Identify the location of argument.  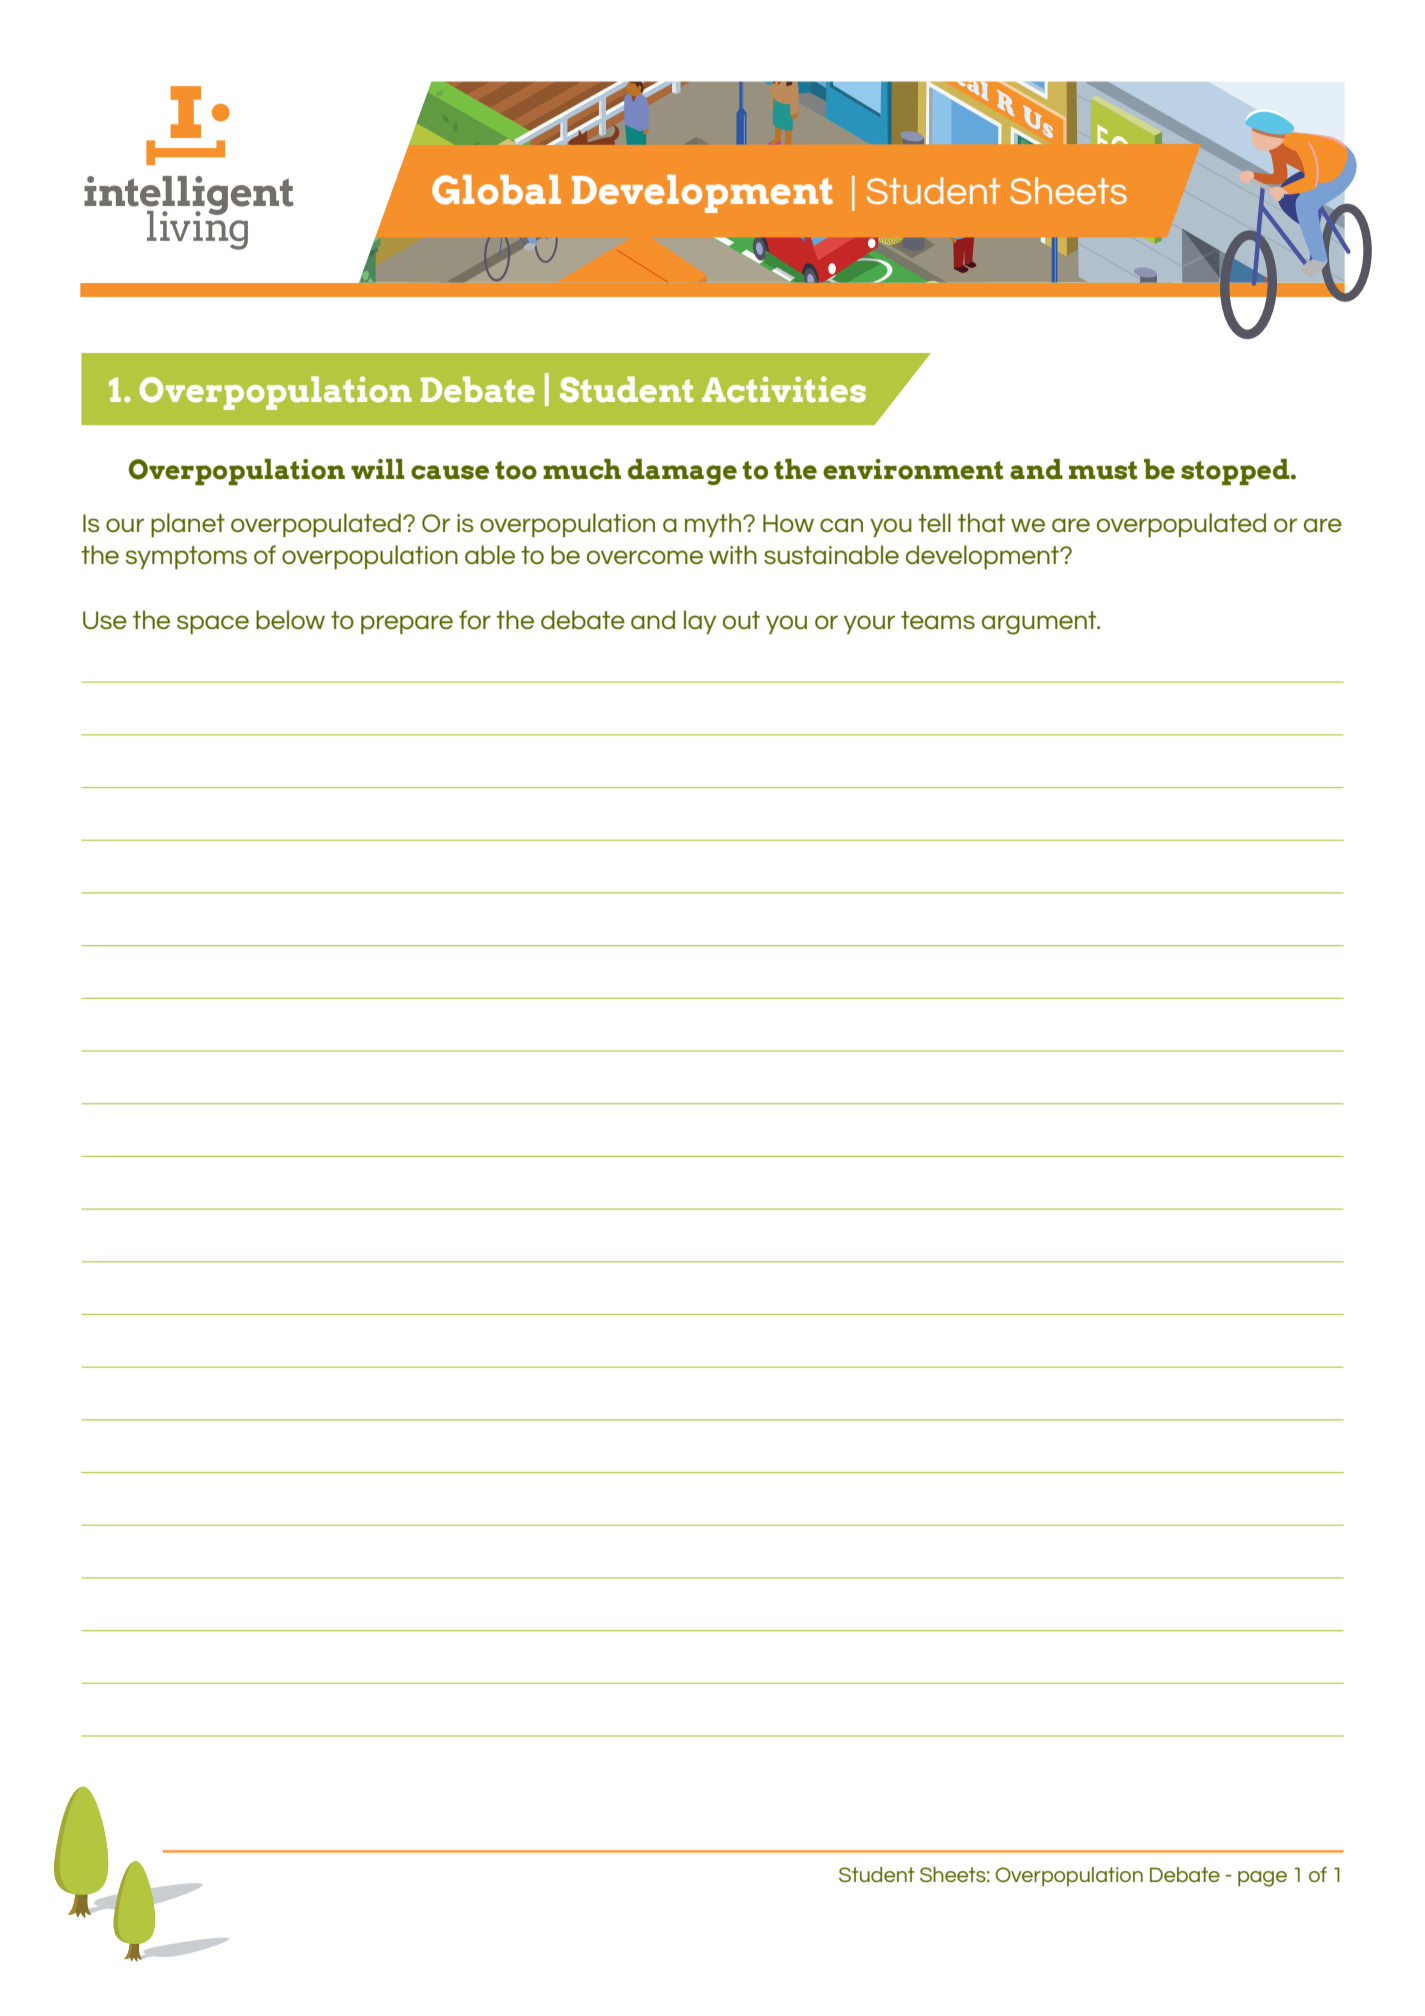
(1040, 623).
